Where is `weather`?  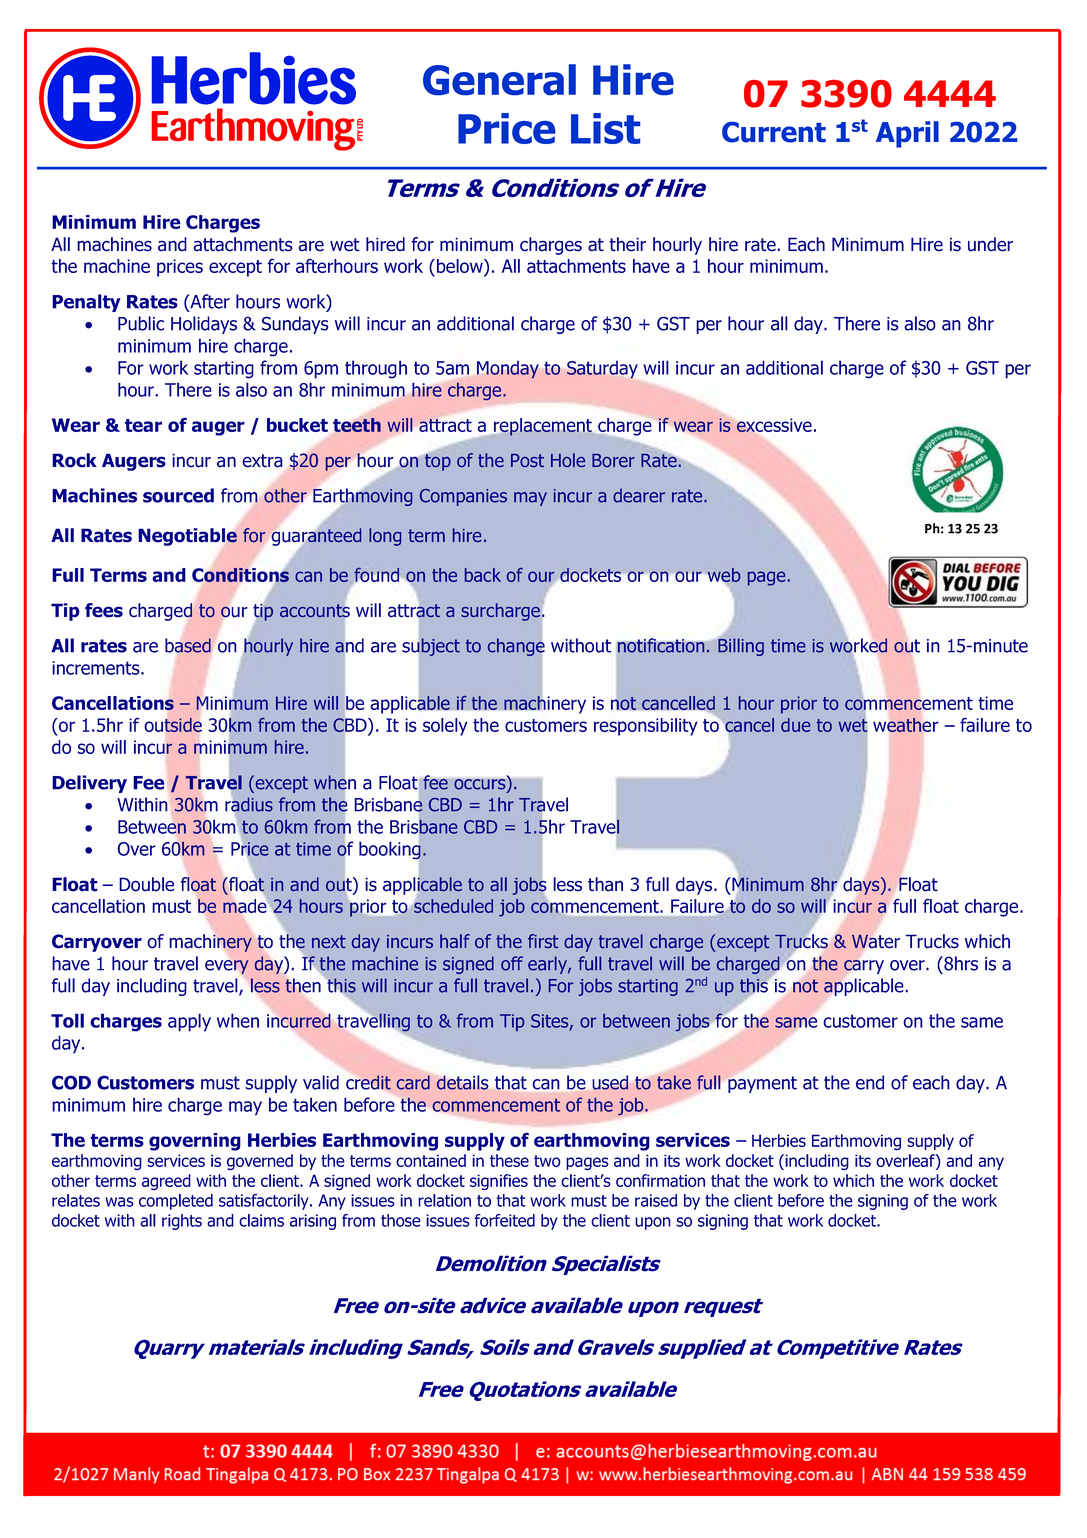 weather is located at coordinates (905, 725).
